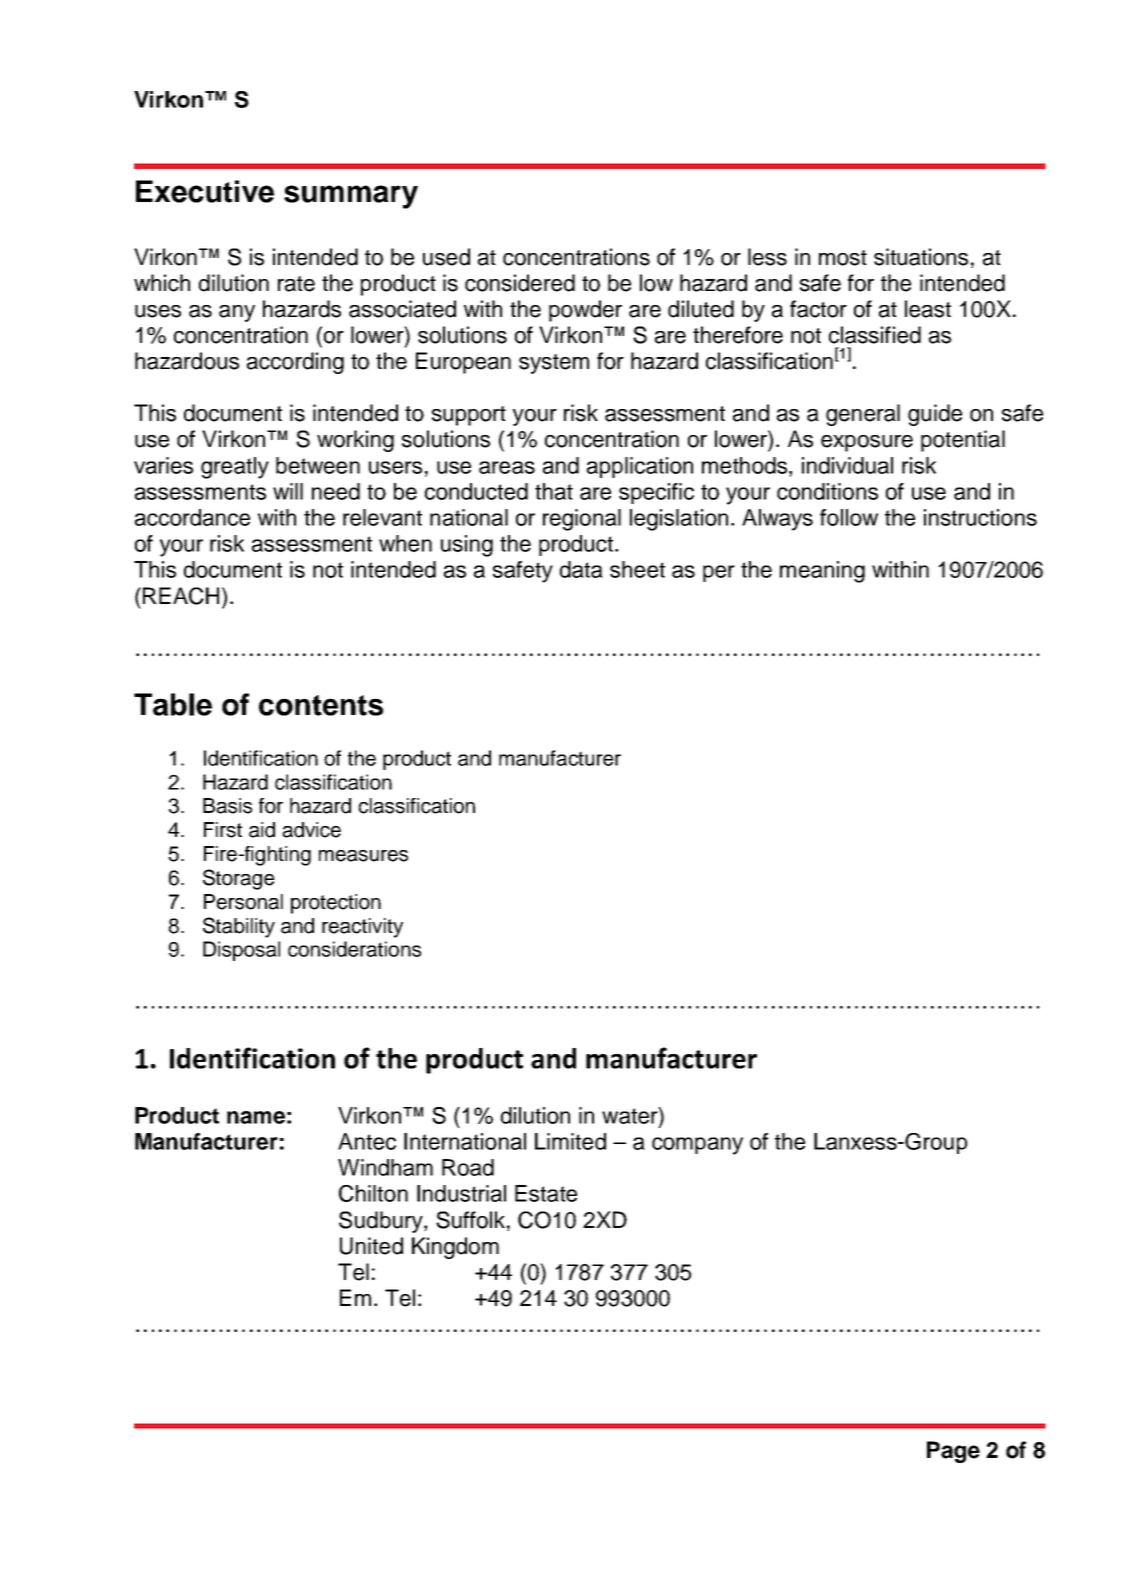 Image resolution: width=1126 pixels, height=1592 pixels. I want to click on meaning, so click(822, 572).
